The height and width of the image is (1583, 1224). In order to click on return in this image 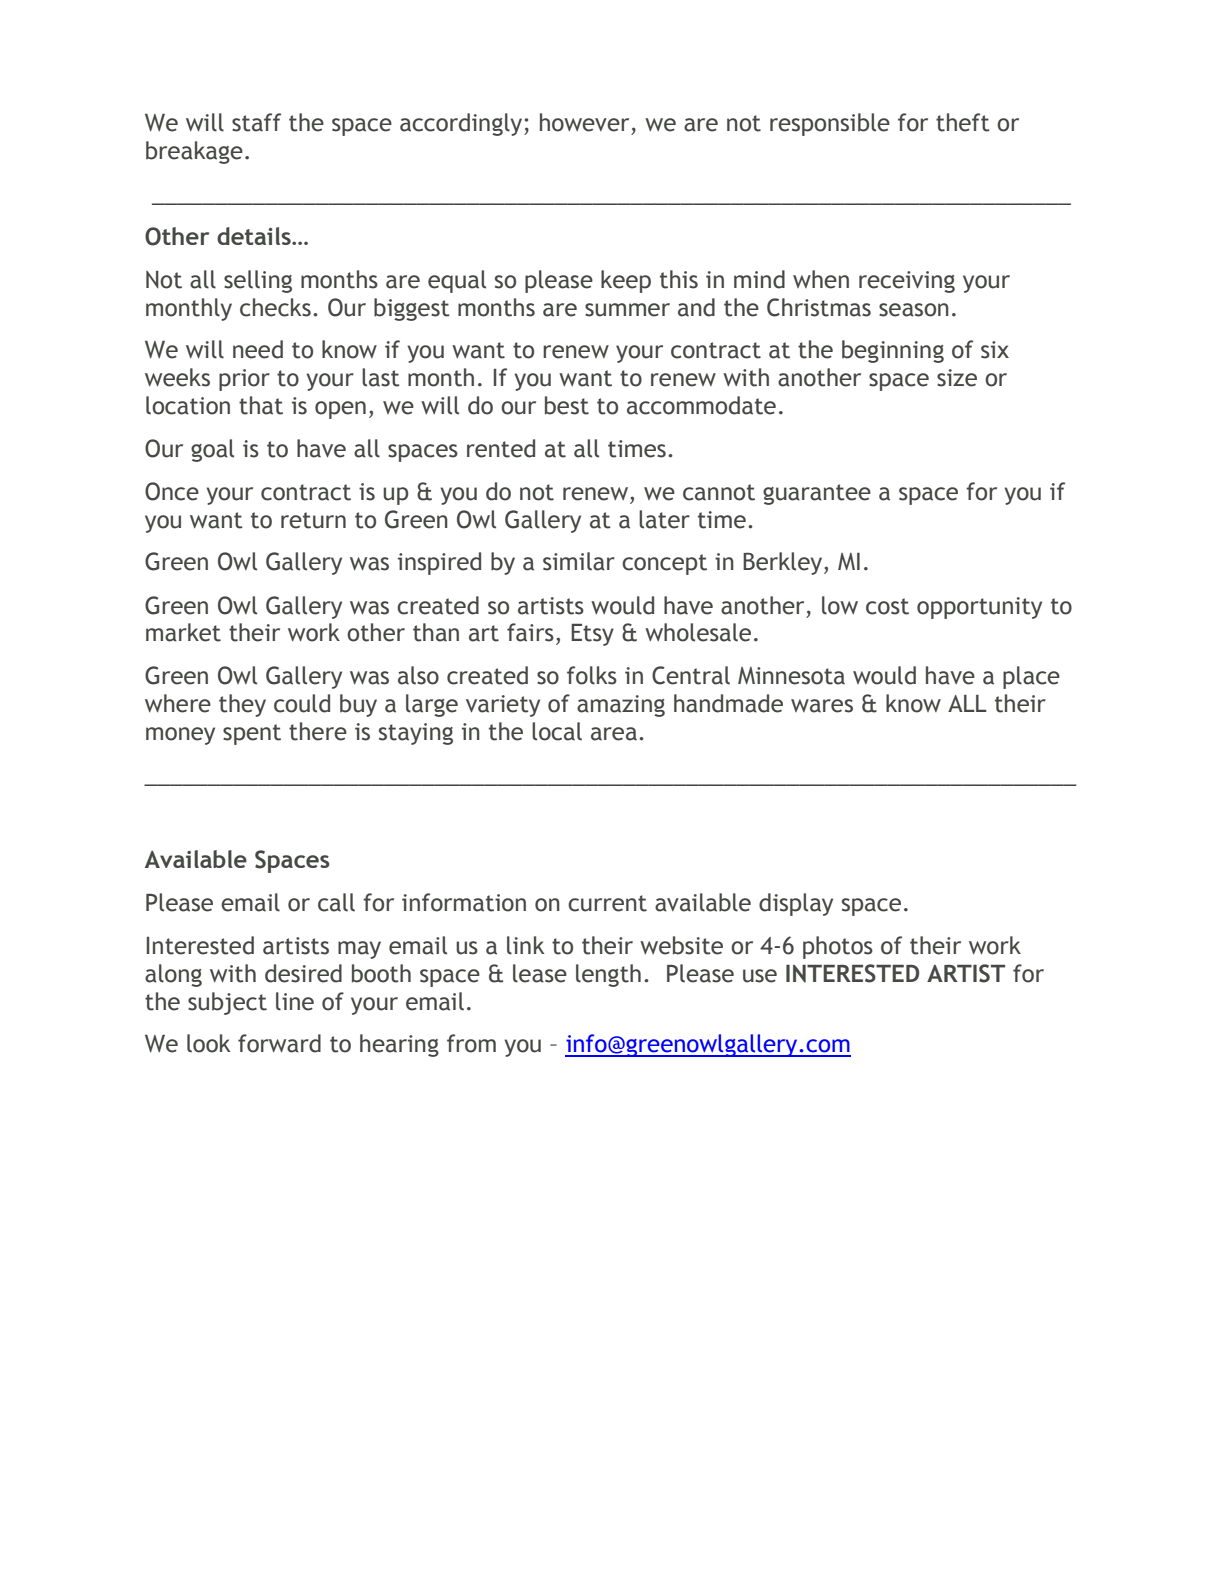, I will do `click(313, 520)`.
